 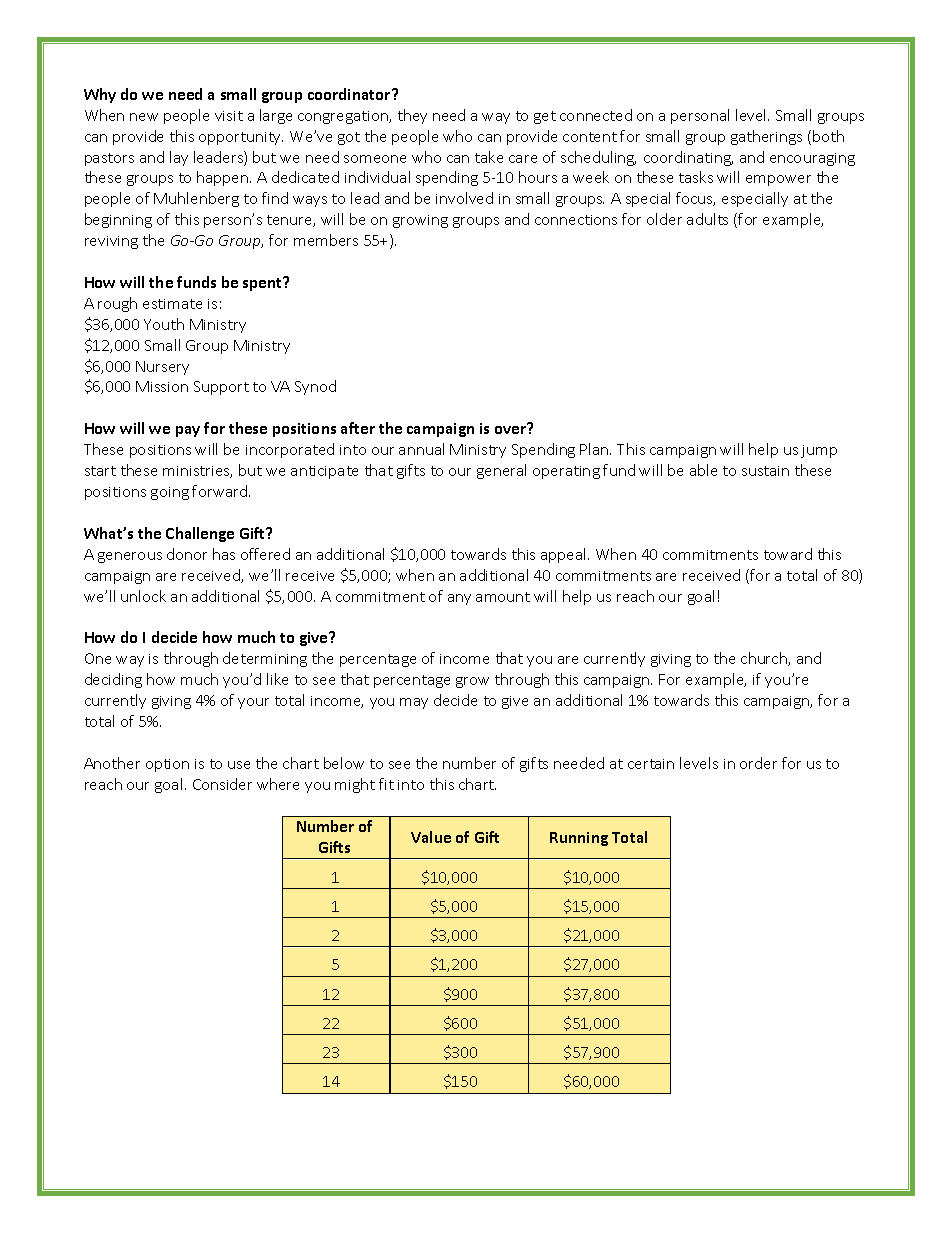 What do you see at coordinates (758, 763) in the document?
I see `order` at bounding box center [758, 763].
